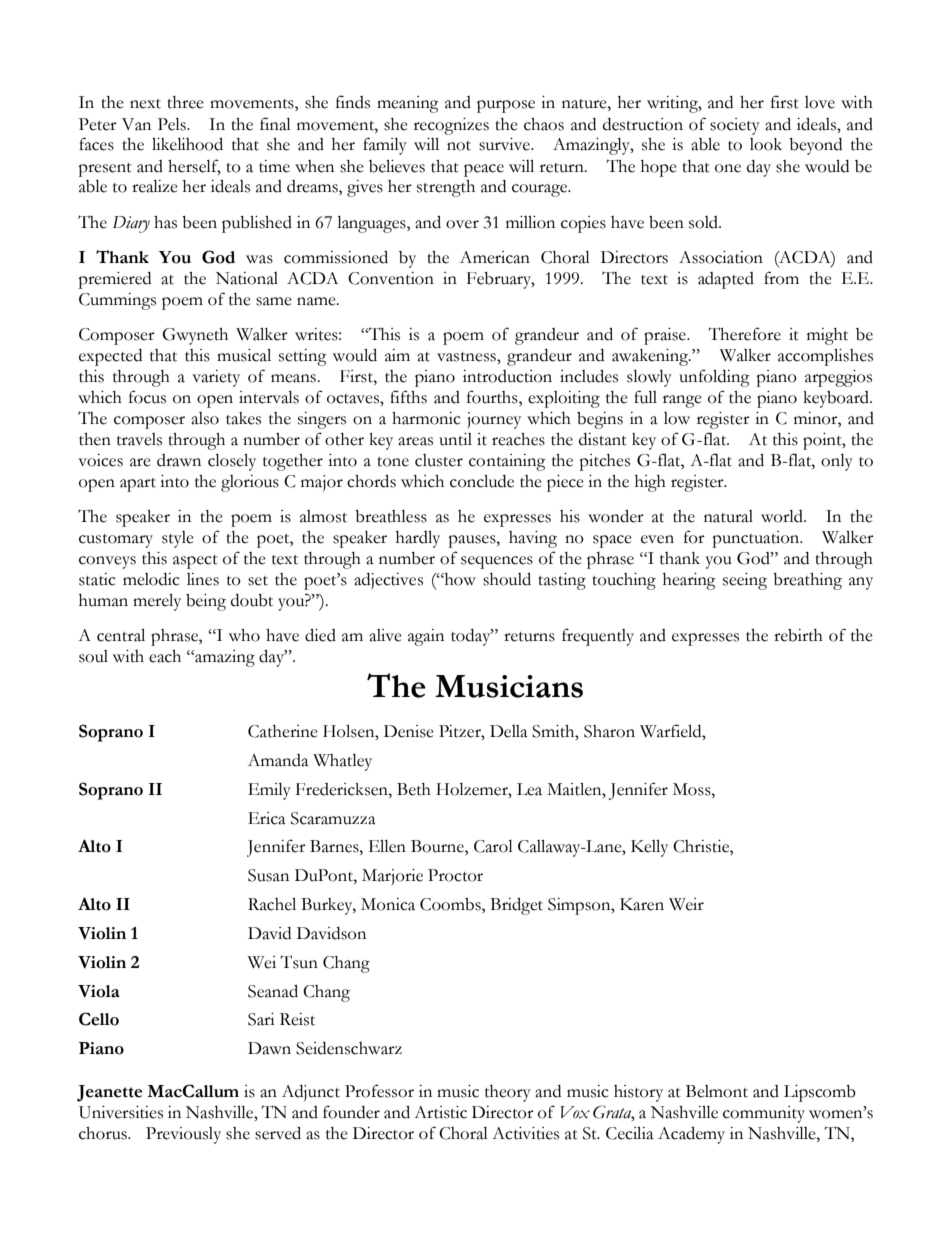  What do you see at coordinates (509, 731) in the document?
I see `Della` at bounding box center [509, 731].
